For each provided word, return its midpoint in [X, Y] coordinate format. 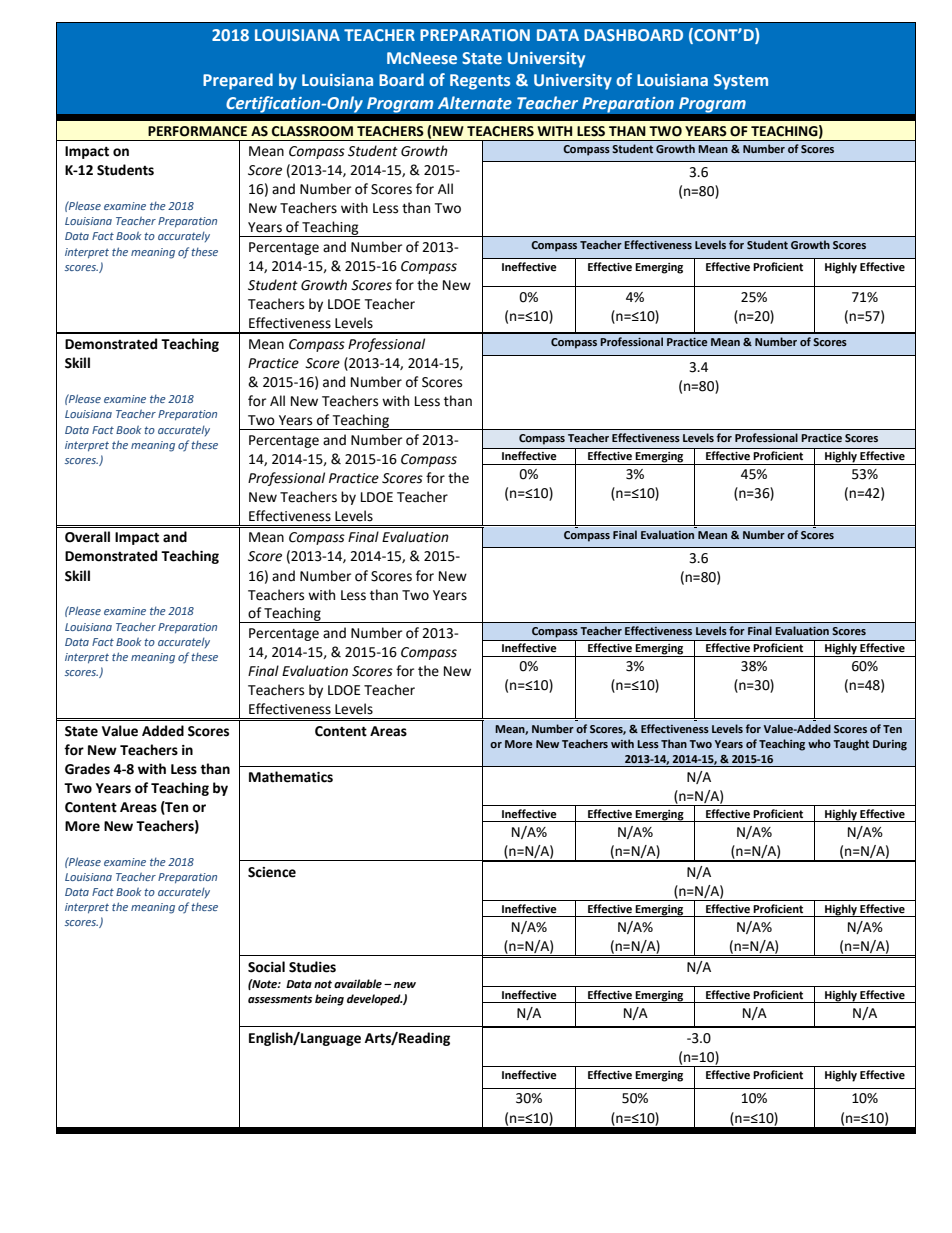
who [819, 743]
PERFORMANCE [197, 131]
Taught [851, 745]
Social [266, 967]
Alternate [475, 102]
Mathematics [291, 777]
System [741, 82]
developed [375, 1000]
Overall [87, 537]
